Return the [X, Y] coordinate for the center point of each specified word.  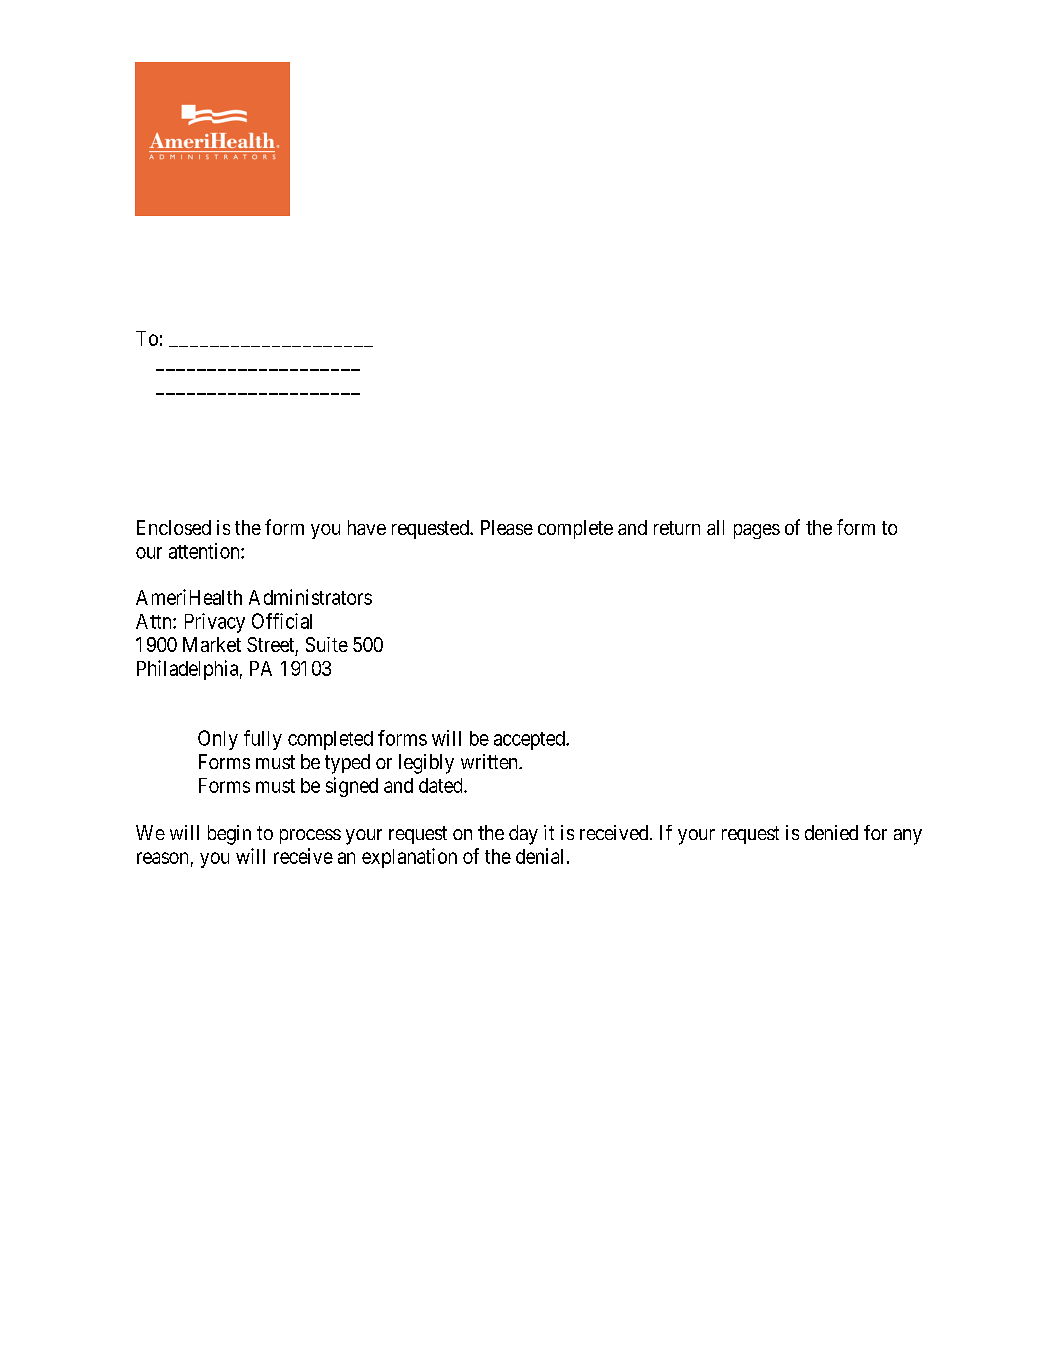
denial [539, 856]
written [490, 761]
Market [212, 644]
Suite [327, 644]
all [715, 527]
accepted [530, 740]
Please [507, 527]
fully [263, 740]
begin [229, 835]
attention [205, 551]
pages [757, 531]
